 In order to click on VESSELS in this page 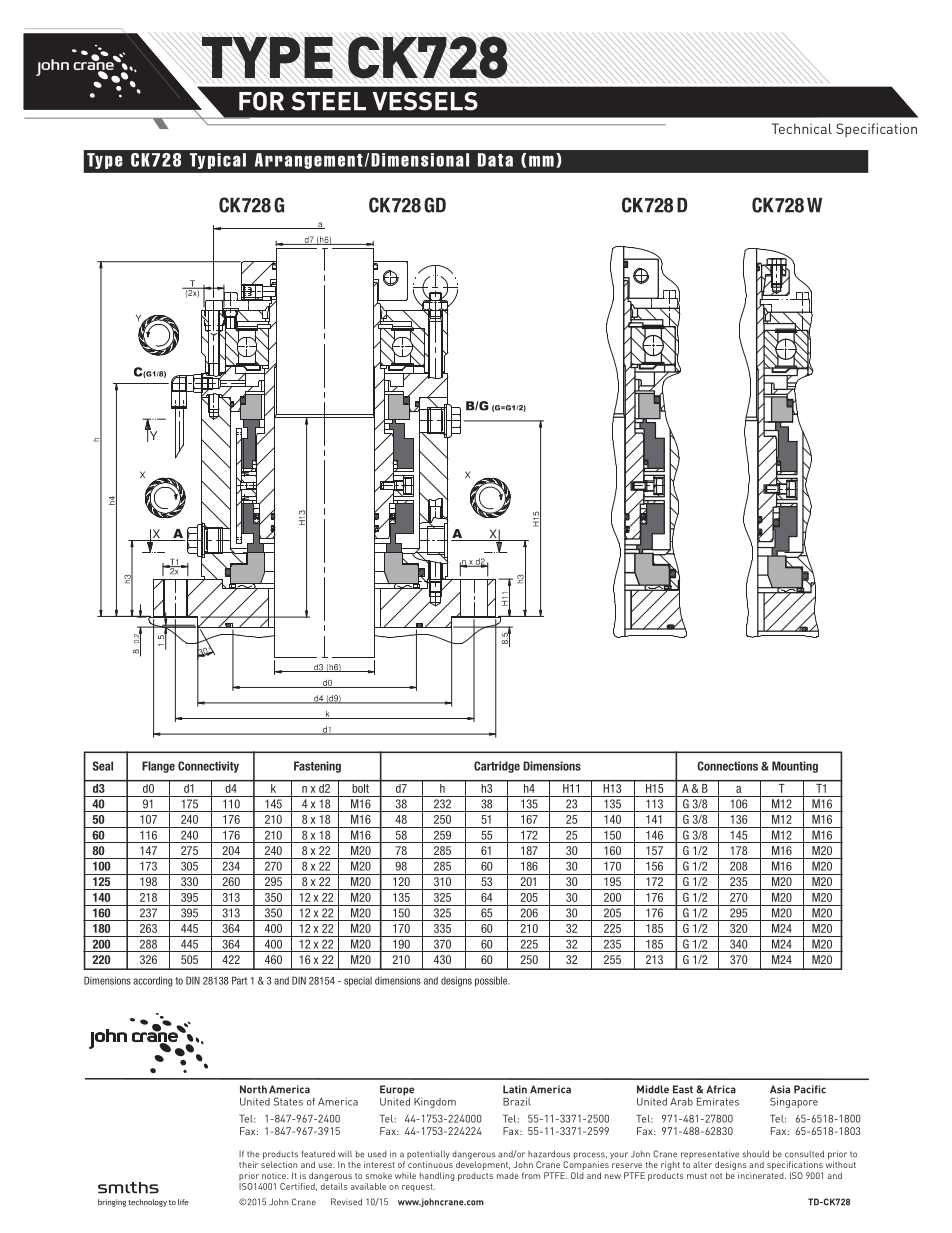, I will do `click(425, 101)`.
